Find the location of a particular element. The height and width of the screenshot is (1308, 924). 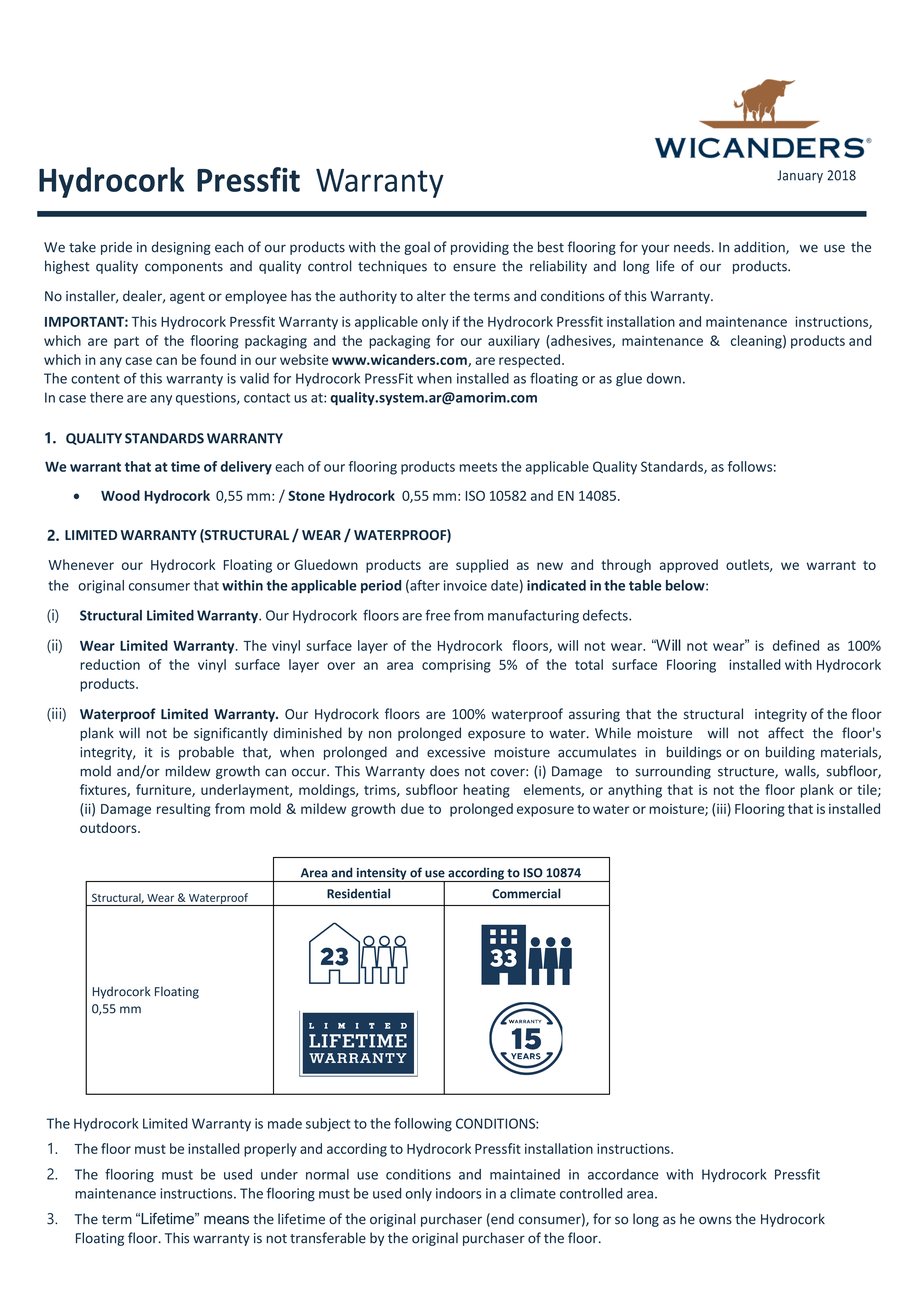

comprising is located at coordinates (456, 666).
